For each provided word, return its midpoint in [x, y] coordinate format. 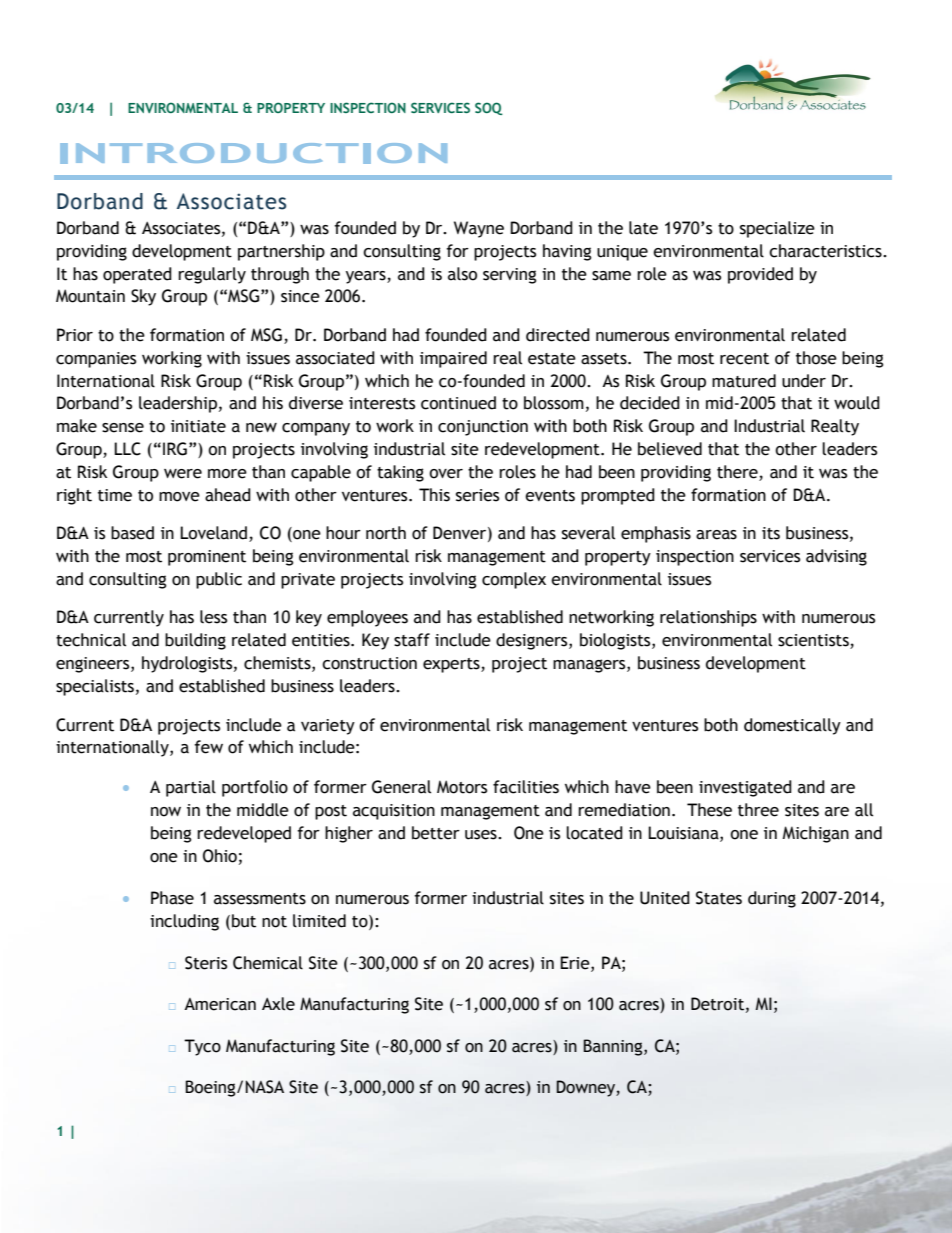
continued [458, 403]
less [213, 617]
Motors [462, 787]
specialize [777, 229]
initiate [198, 426]
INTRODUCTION [253, 153]
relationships [708, 618]
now [166, 812]
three [758, 810]
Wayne [479, 229]
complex [514, 580]
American [220, 1004]
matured [744, 381]
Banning [614, 1047]
